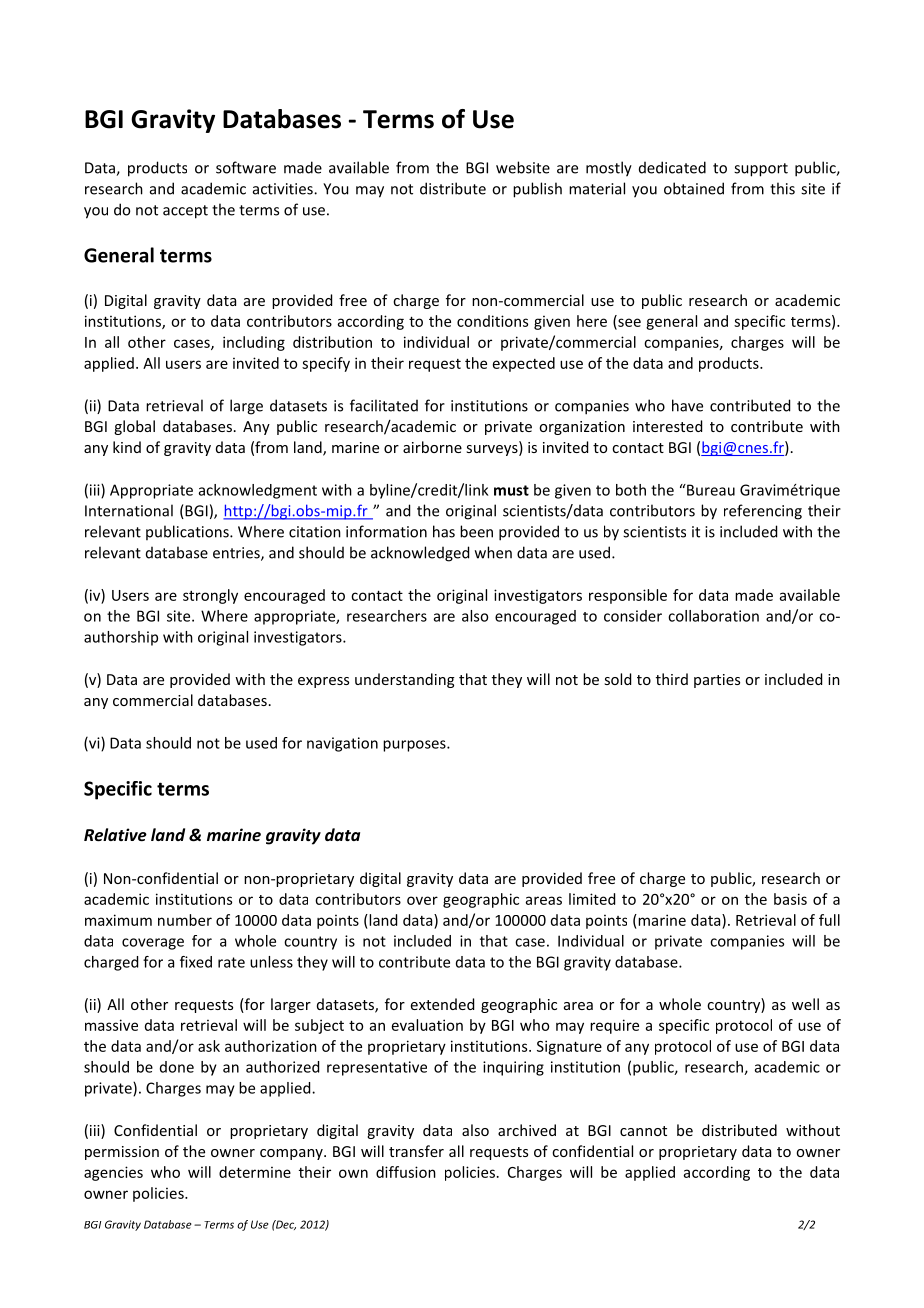 This screenshot has height=1308, width=924. Describe the element at coordinates (255, 1172) in the screenshot. I see `determine` at that location.
